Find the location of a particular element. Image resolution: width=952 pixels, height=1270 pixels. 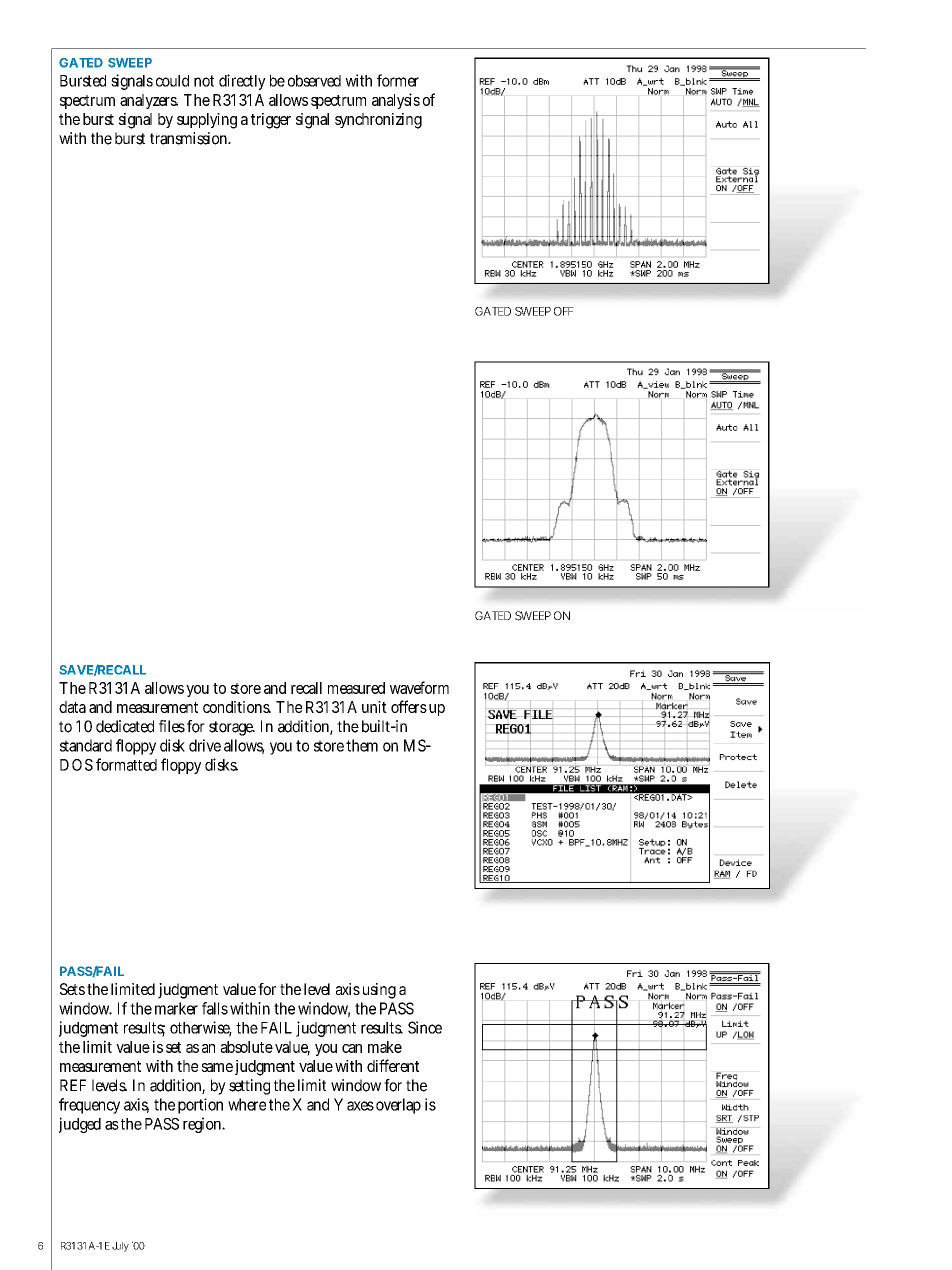

directly is located at coordinates (242, 82).
